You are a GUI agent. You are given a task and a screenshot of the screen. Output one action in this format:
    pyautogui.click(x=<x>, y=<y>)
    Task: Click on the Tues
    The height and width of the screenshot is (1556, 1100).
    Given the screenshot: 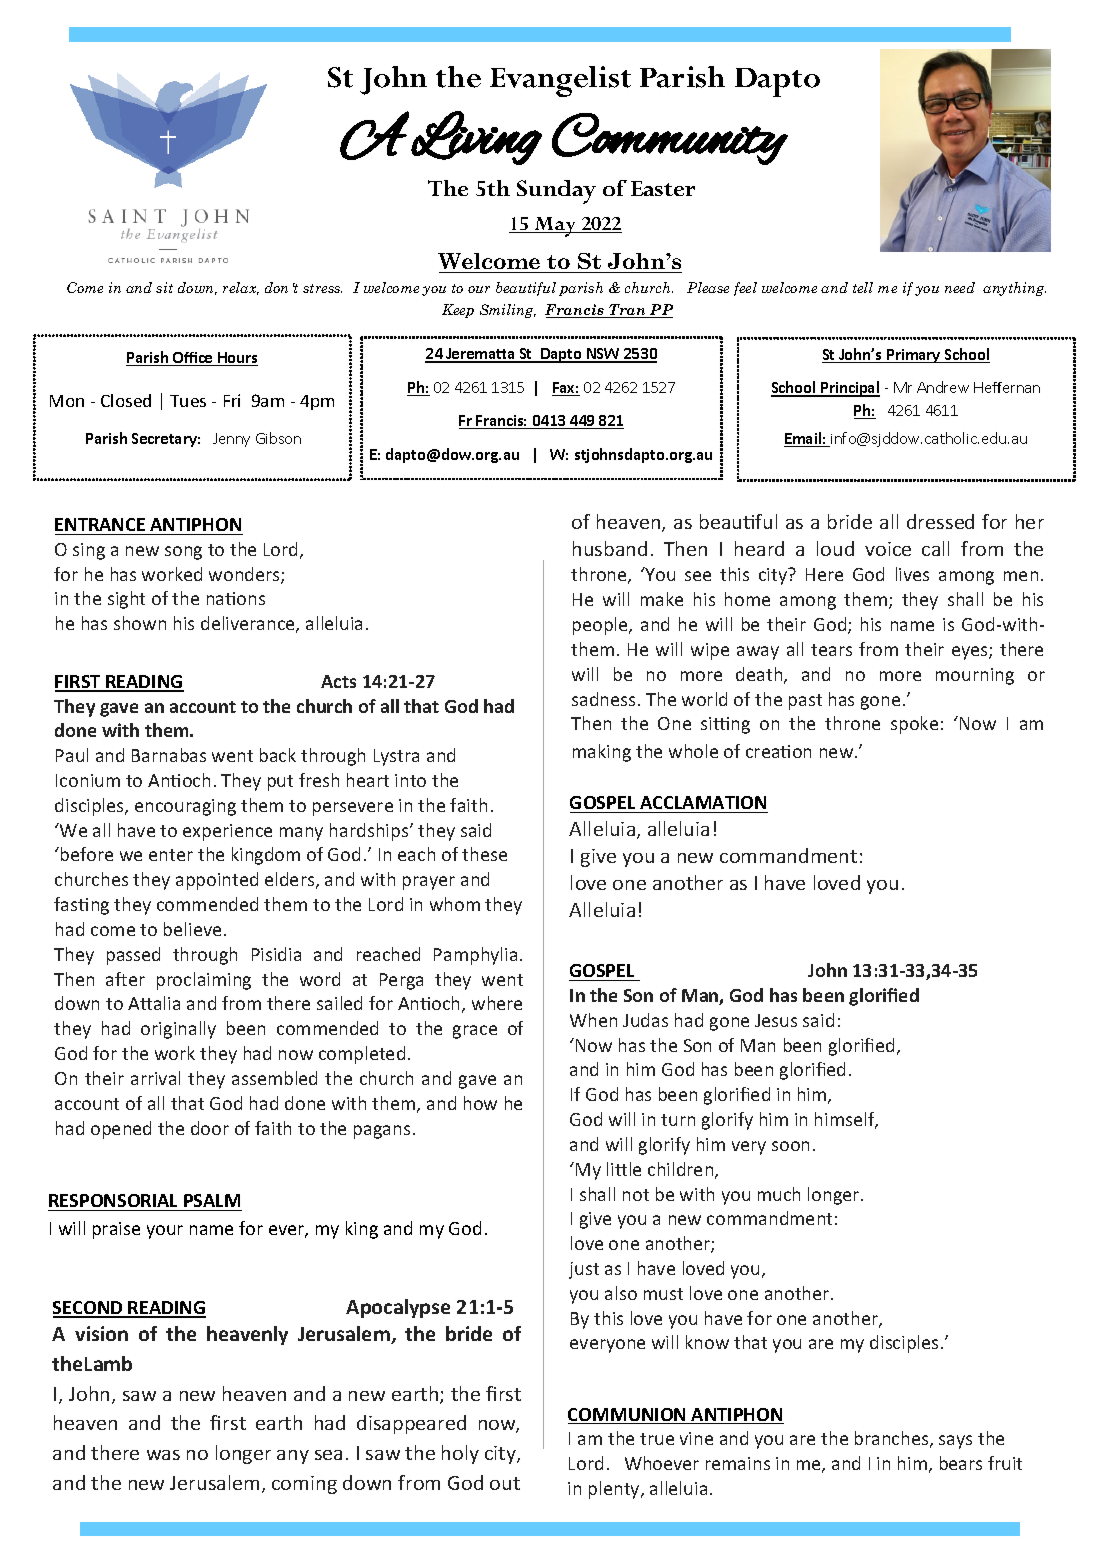 What is the action you would take?
    pyautogui.click(x=188, y=401)
